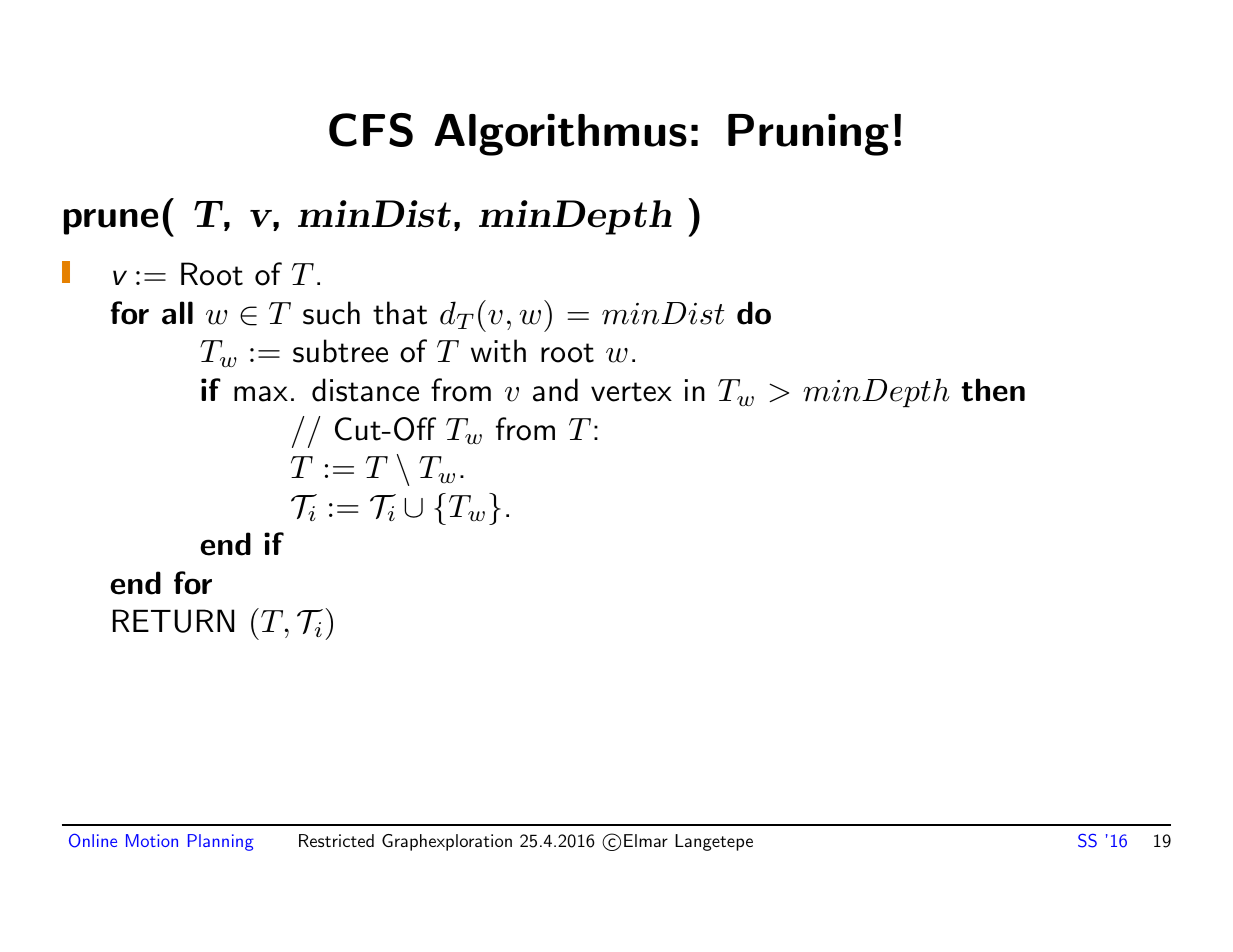 The width and height of the screenshot is (1233, 952). I want to click on vertex, so click(631, 392).
